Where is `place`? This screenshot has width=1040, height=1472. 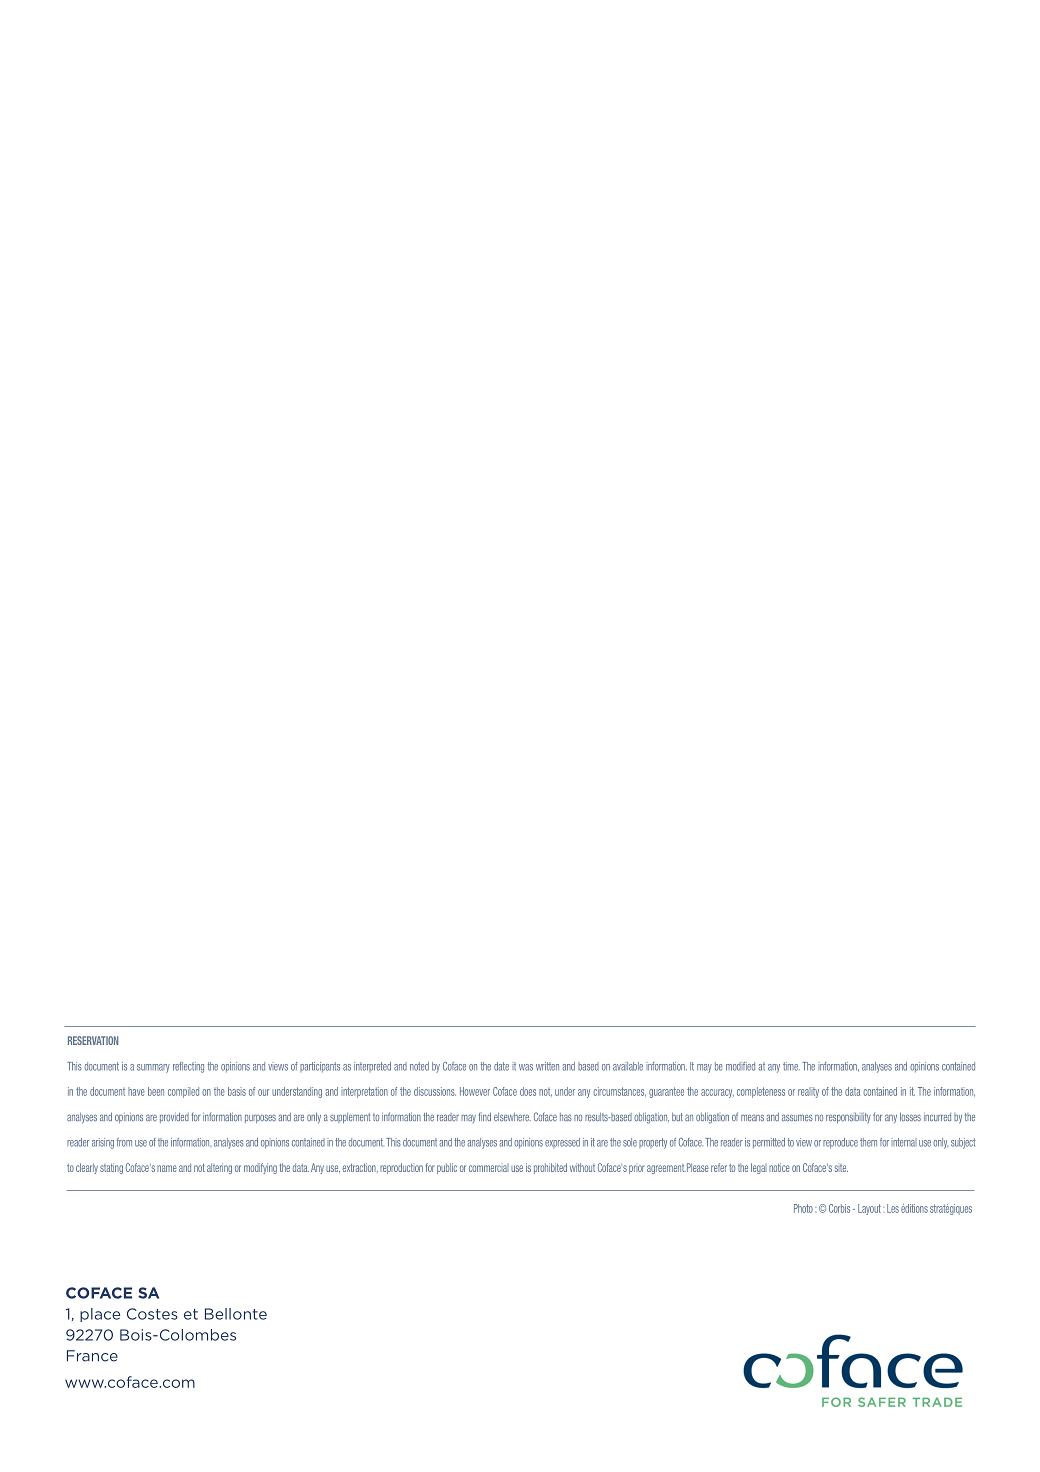
place is located at coordinates (100, 1315).
